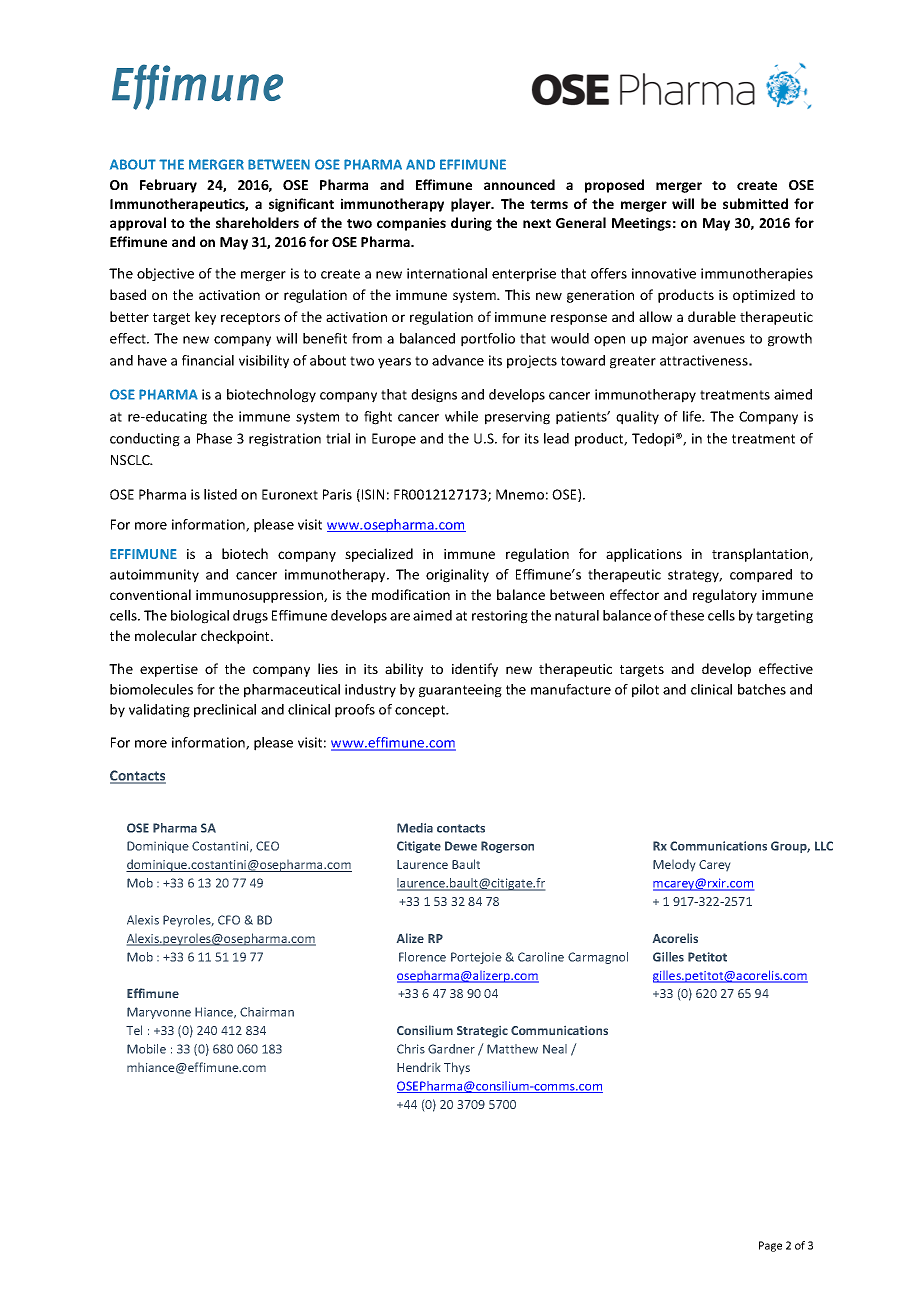 This screenshot has height=1308, width=924. Describe the element at coordinates (693, 416) in the screenshot. I see `life` at that location.
